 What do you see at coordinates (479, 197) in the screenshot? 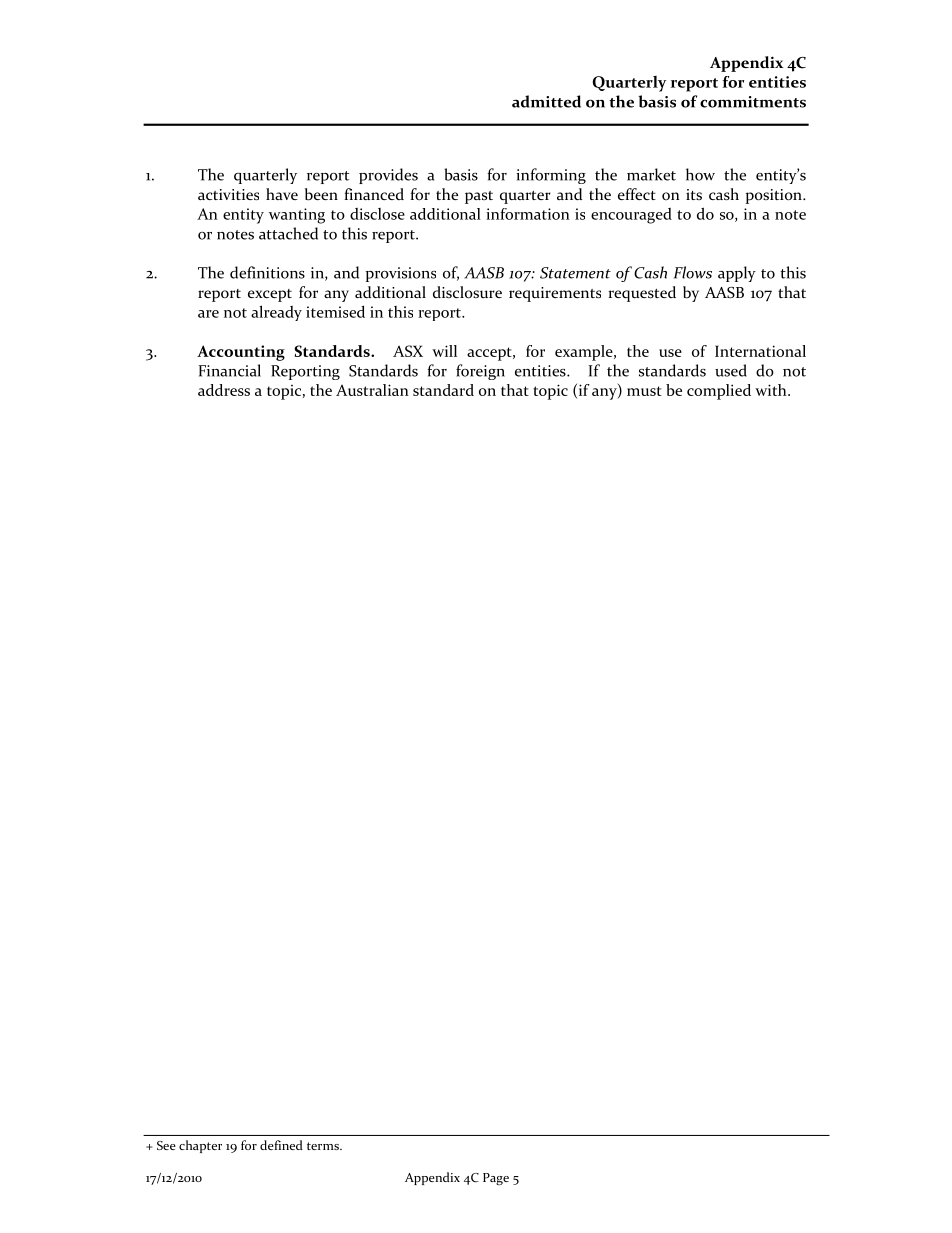
I see `past` at bounding box center [479, 197].
